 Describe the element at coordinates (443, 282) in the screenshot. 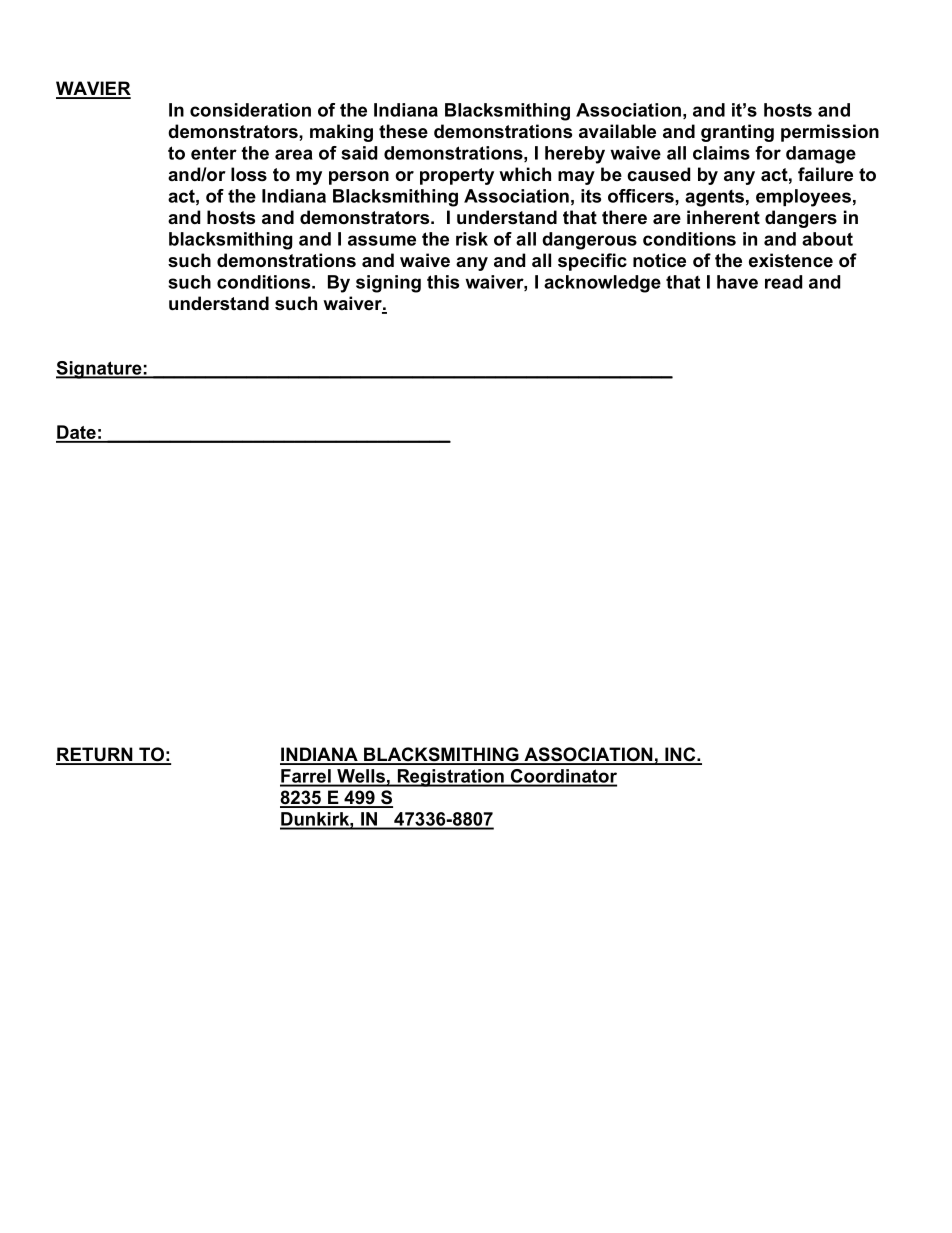

I see `this` at that location.
